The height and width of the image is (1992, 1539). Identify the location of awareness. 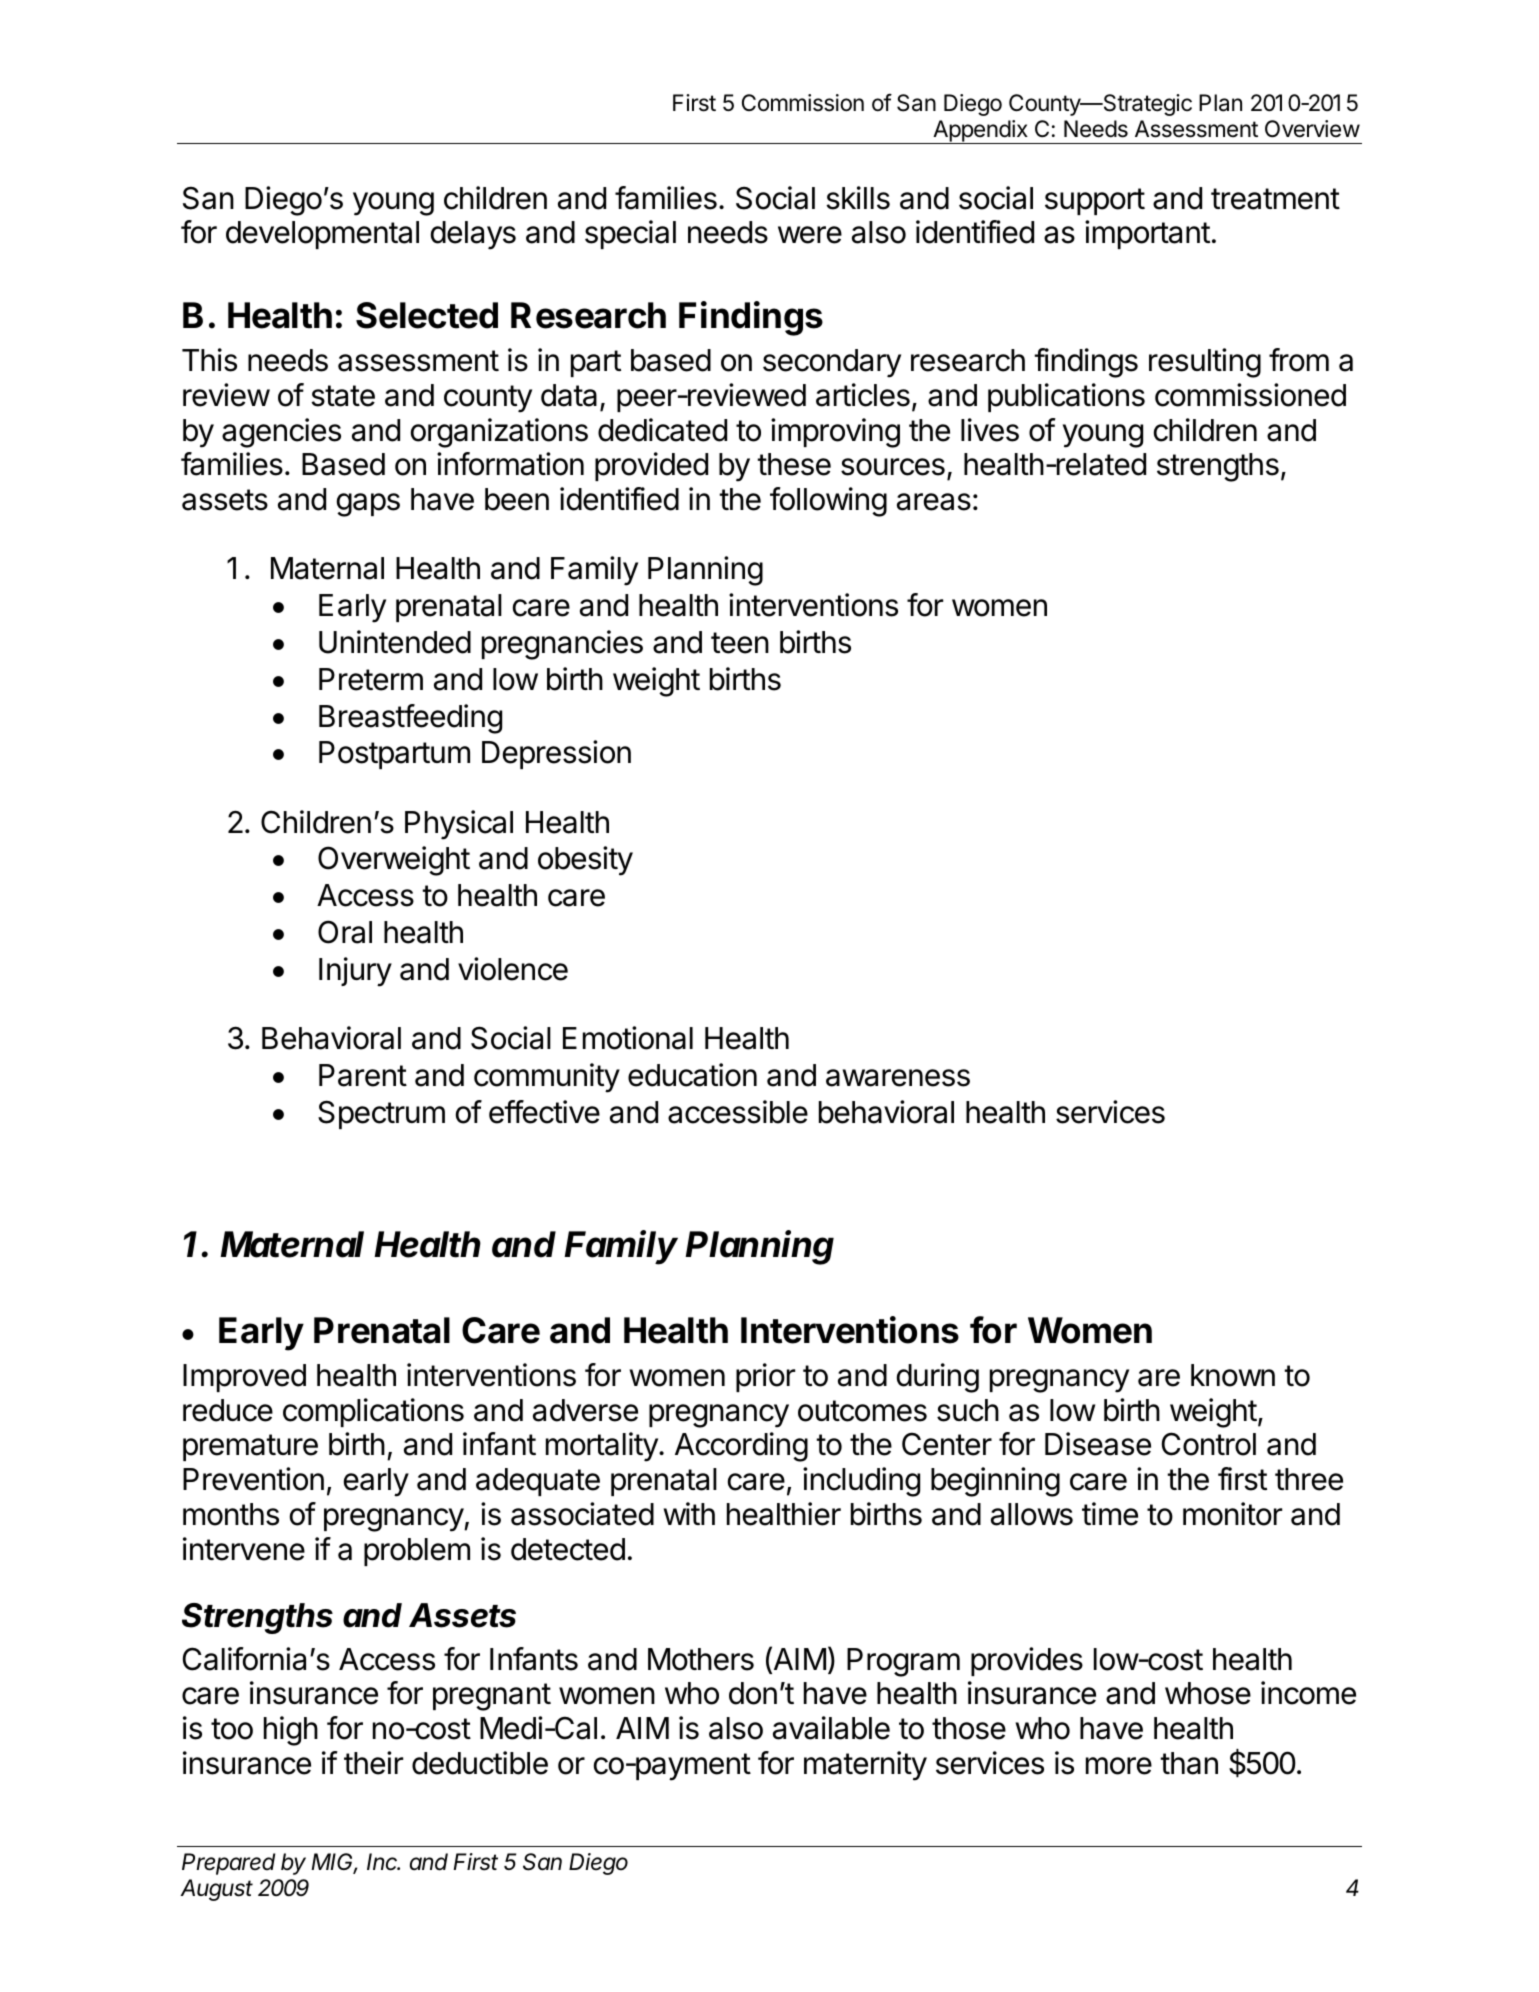
(898, 1078).
